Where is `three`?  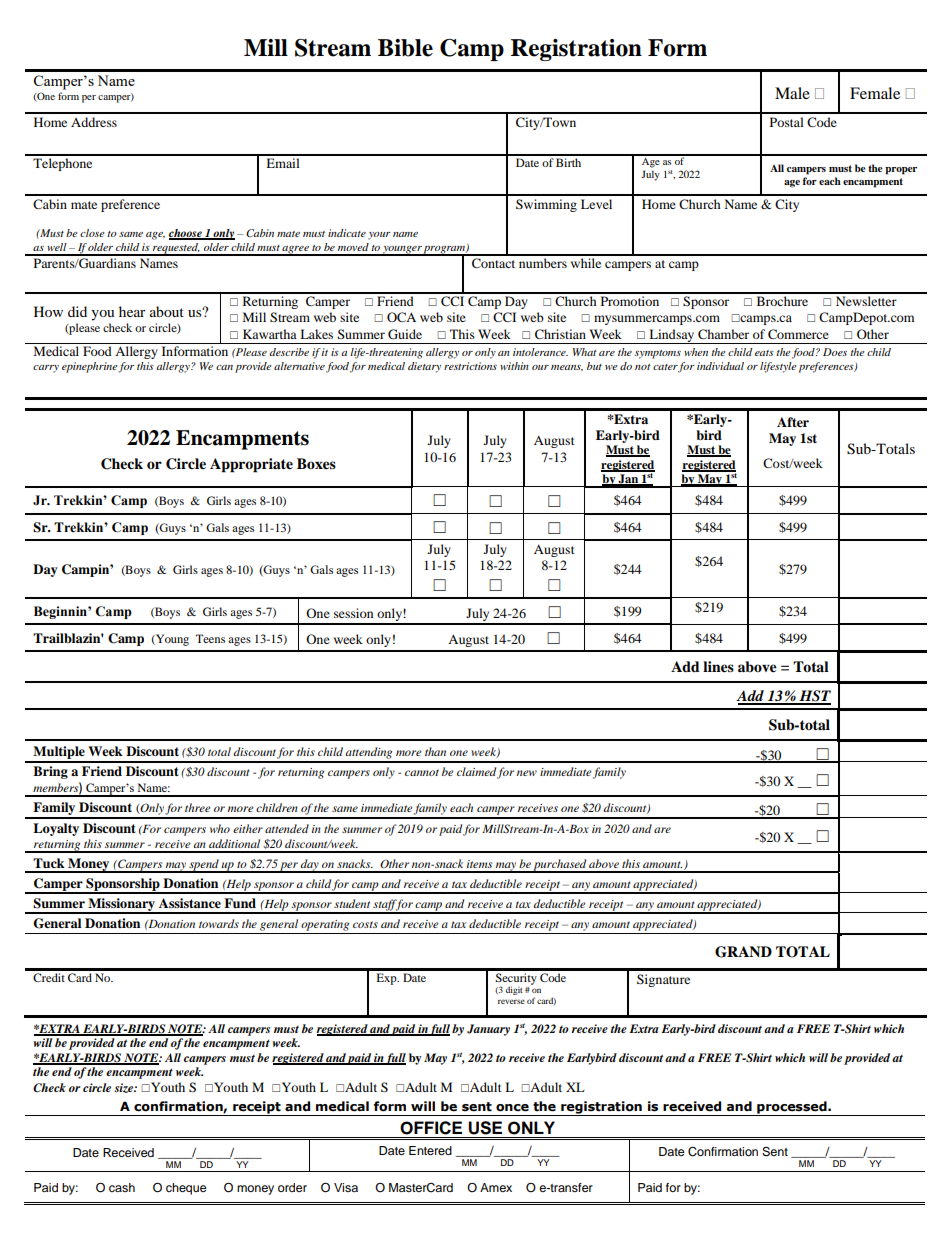
three is located at coordinates (198, 807).
